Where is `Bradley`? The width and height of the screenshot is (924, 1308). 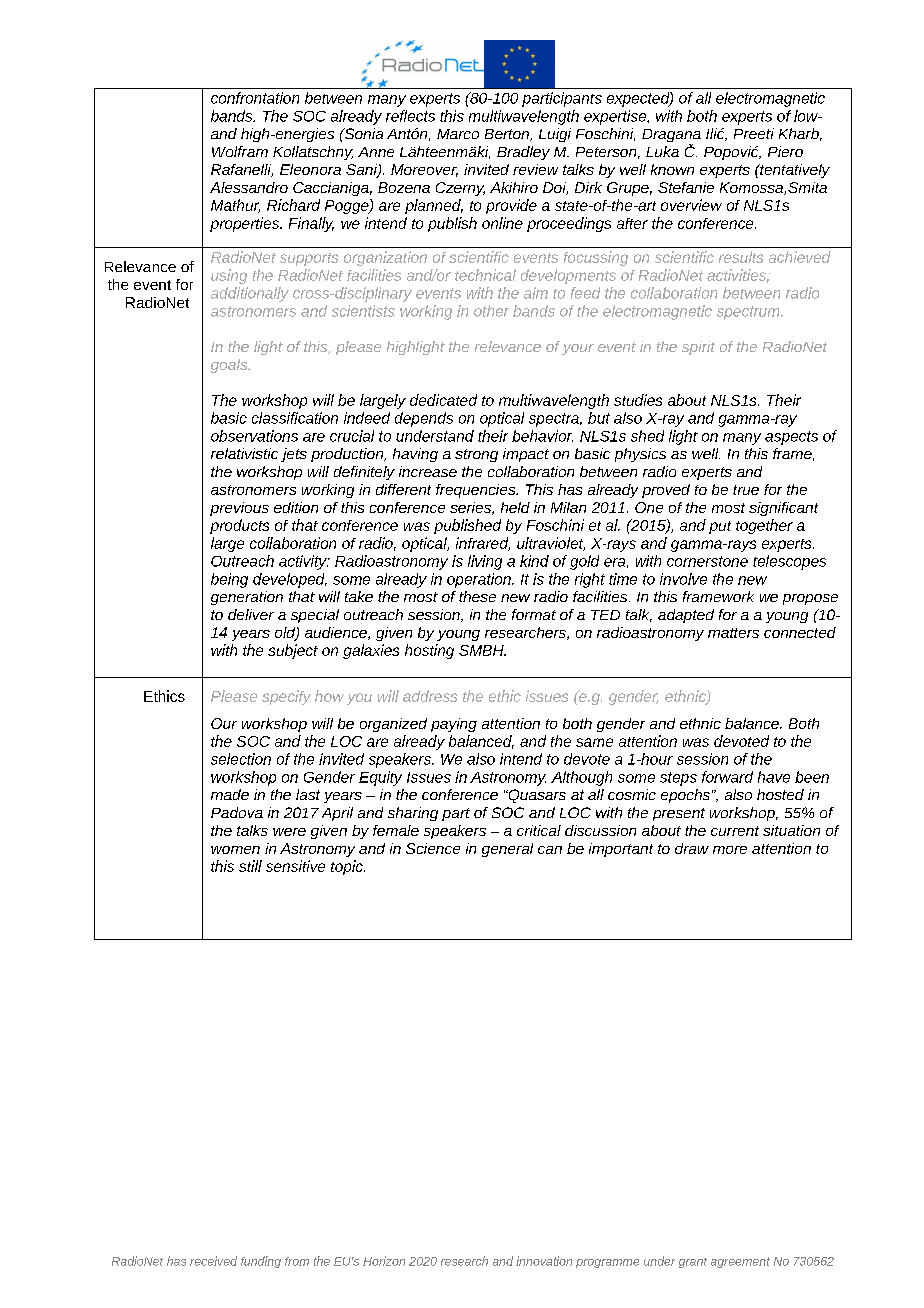
Bradley is located at coordinates (523, 153).
